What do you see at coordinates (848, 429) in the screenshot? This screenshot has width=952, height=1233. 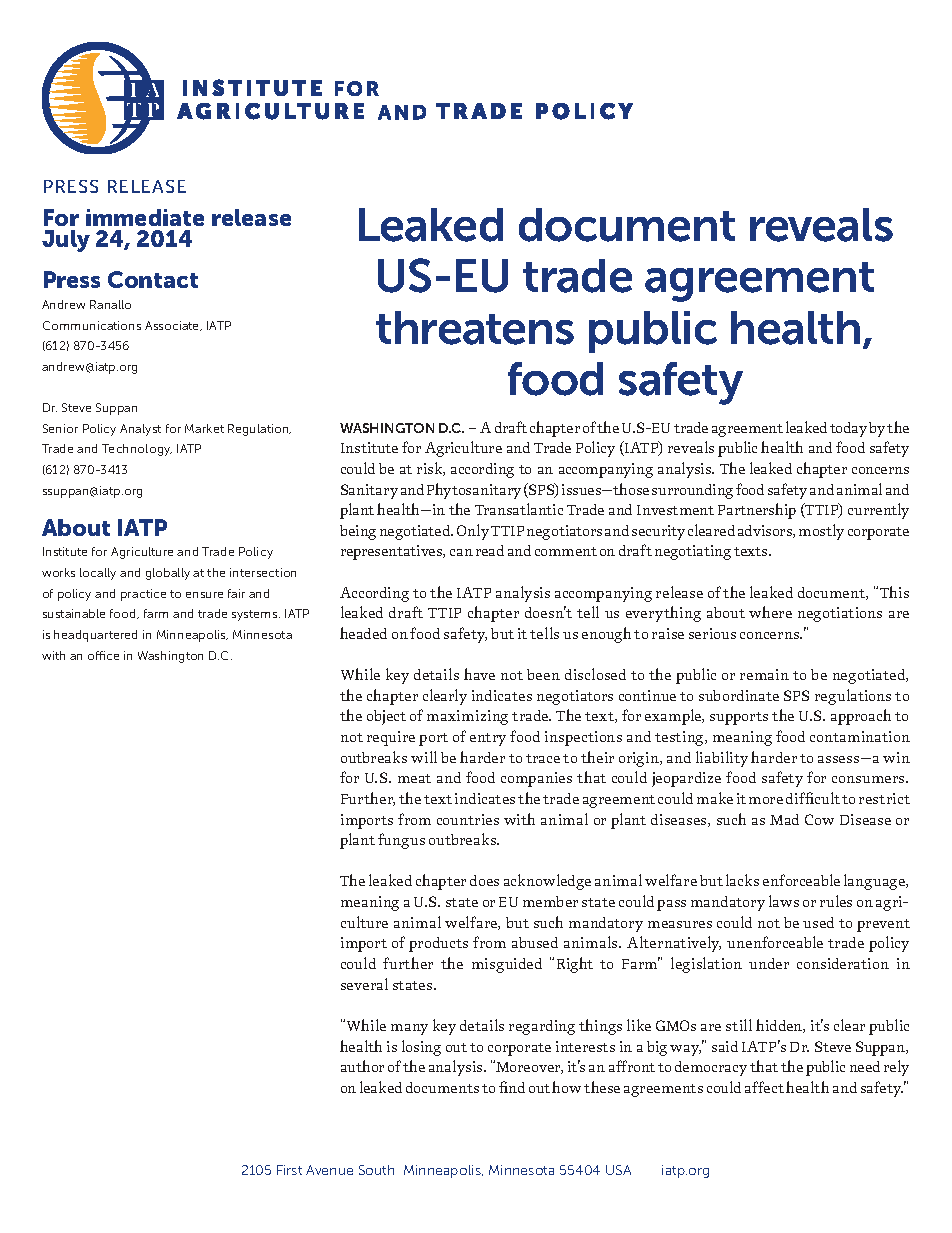 I see `today` at bounding box center [848, 429].
